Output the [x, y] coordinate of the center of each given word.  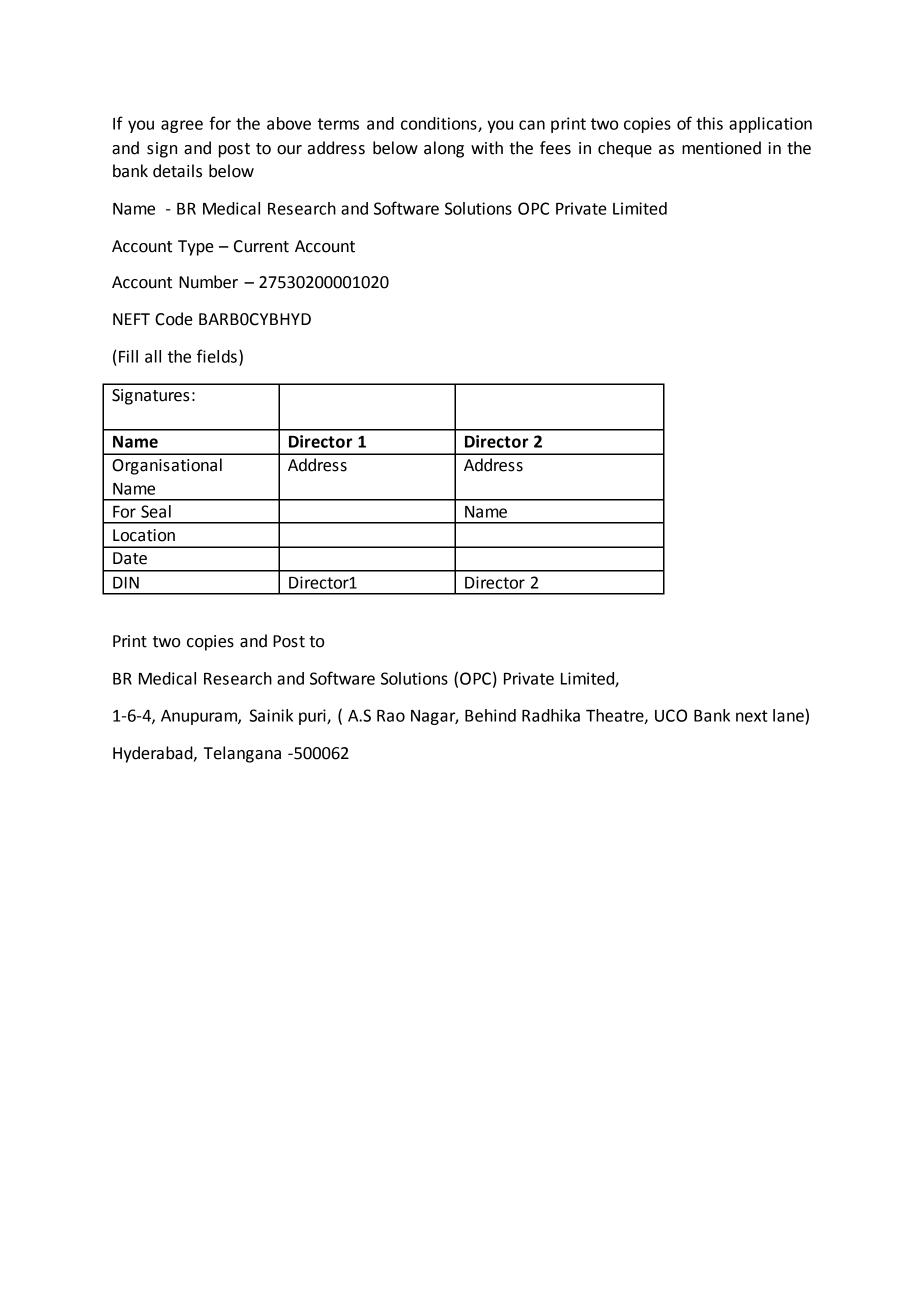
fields [217, 356]
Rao [391, 716]
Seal [156, 511]
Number [208, 282]
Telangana [242, 754]
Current [261, 246]
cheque [625, 149]
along [444, 149]
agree [182, 126]
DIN [126, 583]
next [752, 716]
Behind [490, 715]
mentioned [721, 148]
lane [789, 715]
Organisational [167, 466]
